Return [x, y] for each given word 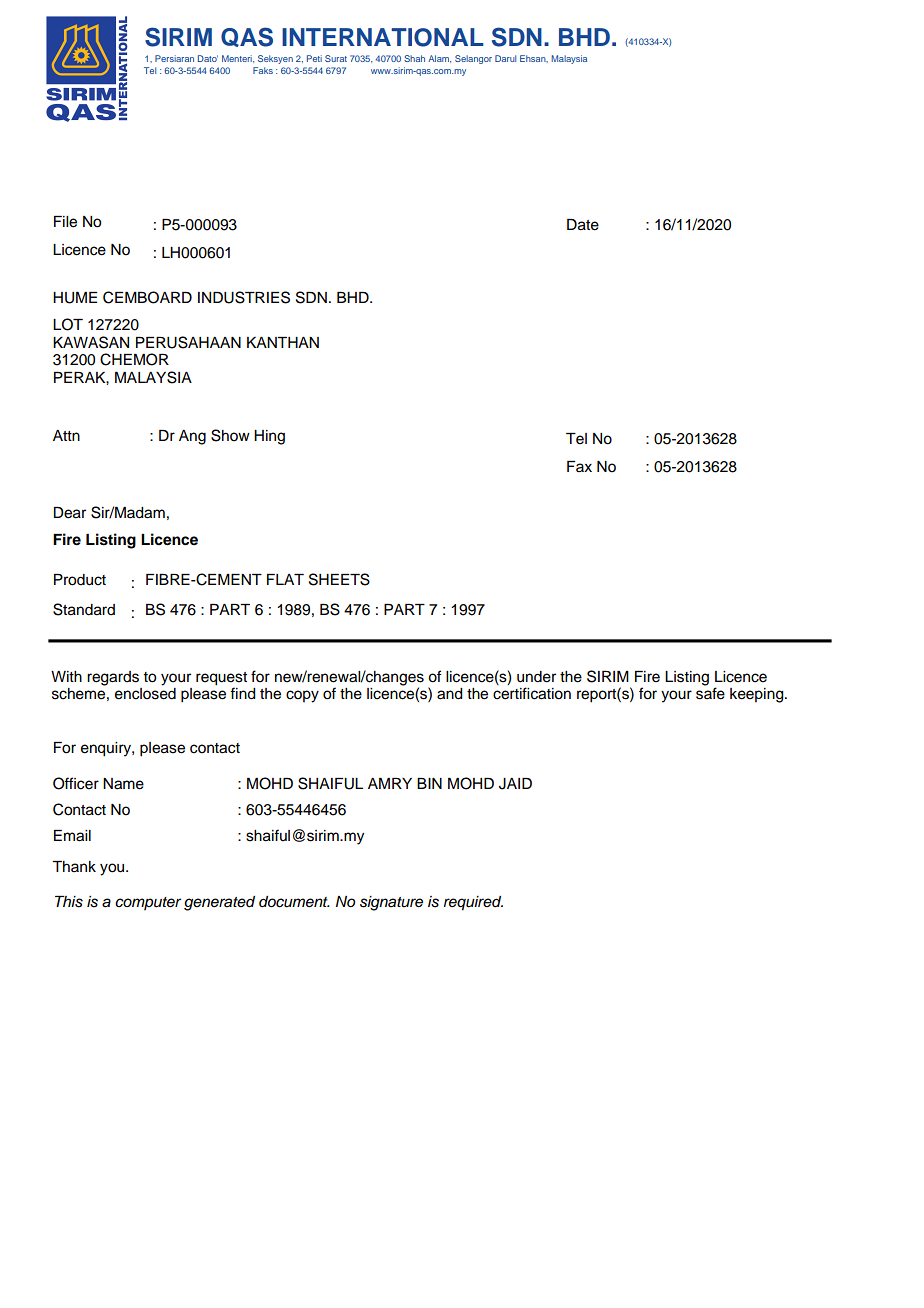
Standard [84, 609]
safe [710, 693]
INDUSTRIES [244, 297]
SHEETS [339, 579]
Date [583, 225]
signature [391, 903]
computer [148, 903]
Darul [505, 58]
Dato [208, 58]
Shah [414, 58]
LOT [68, 324]
